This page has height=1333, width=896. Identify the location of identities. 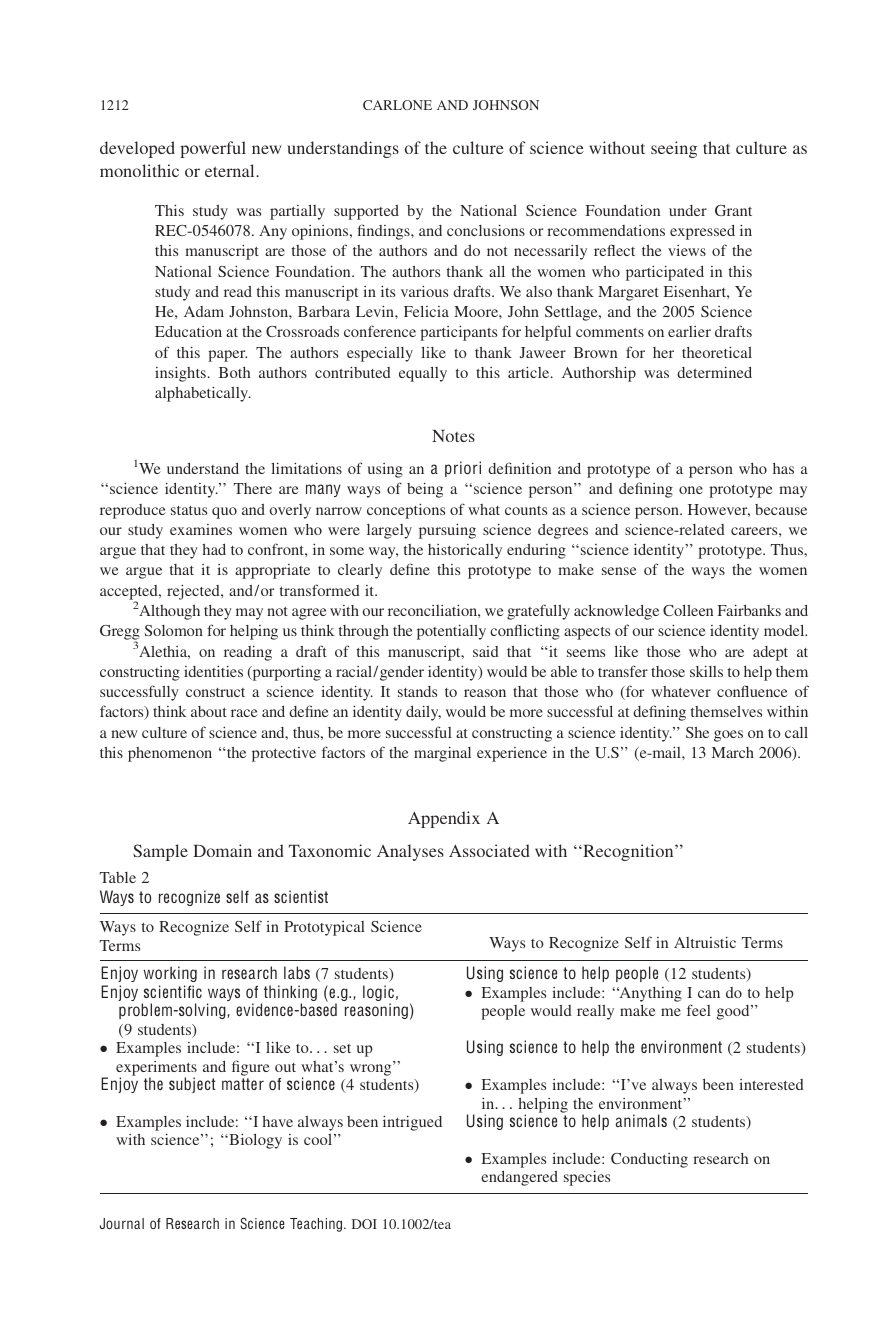
(213, 671).
